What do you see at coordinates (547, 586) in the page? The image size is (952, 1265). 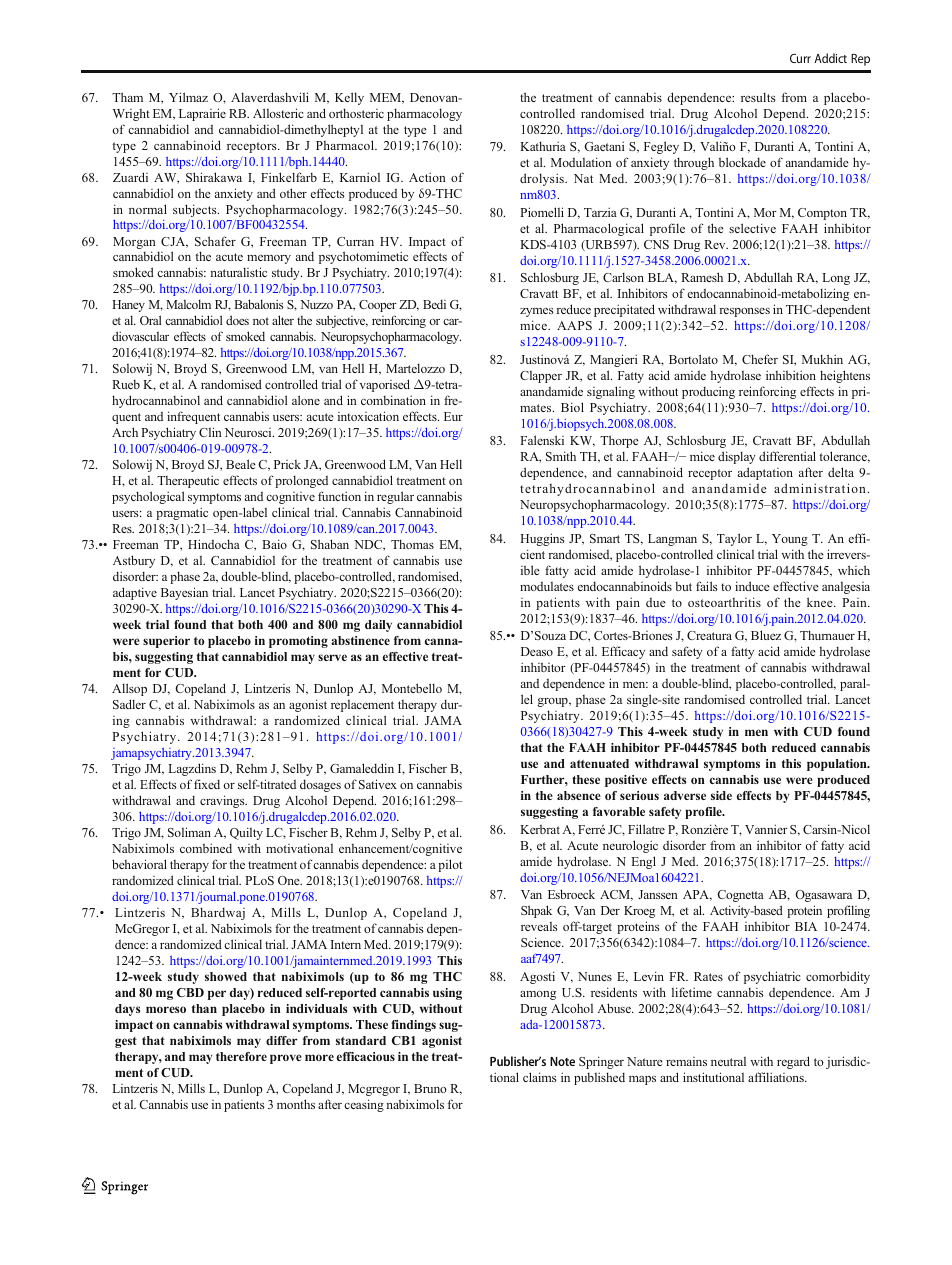 I see `modulates` at bounding box center [547, 586].
